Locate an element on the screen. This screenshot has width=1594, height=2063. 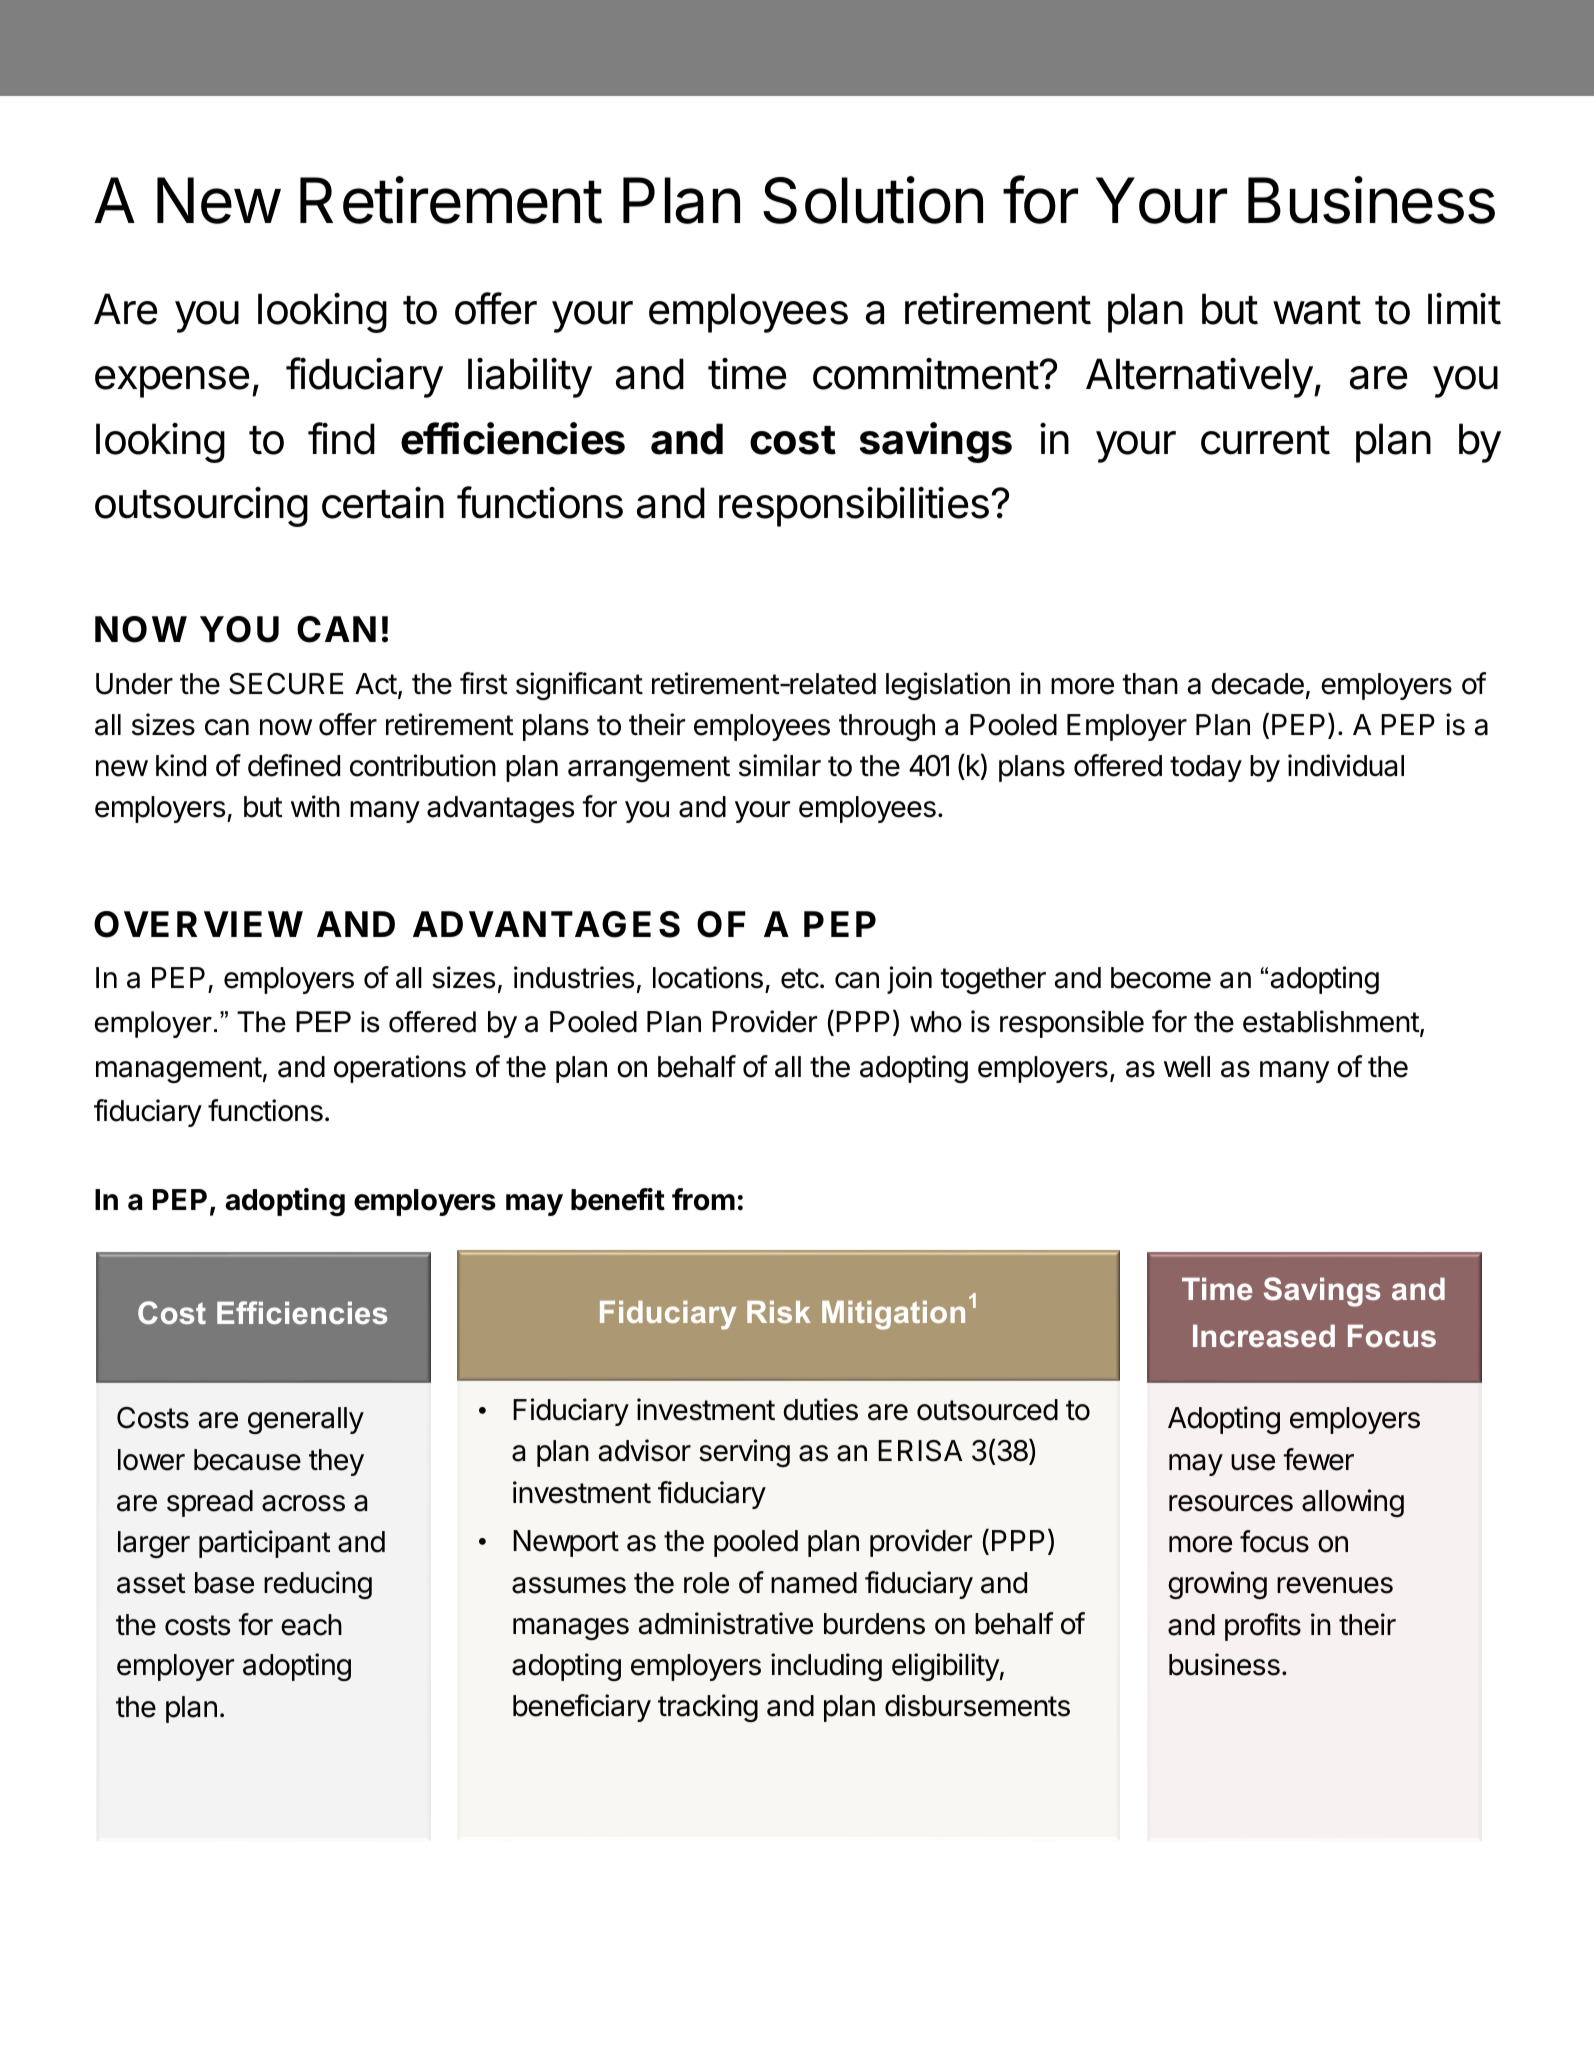
Increased is located at coordinates (1264, 1335).
